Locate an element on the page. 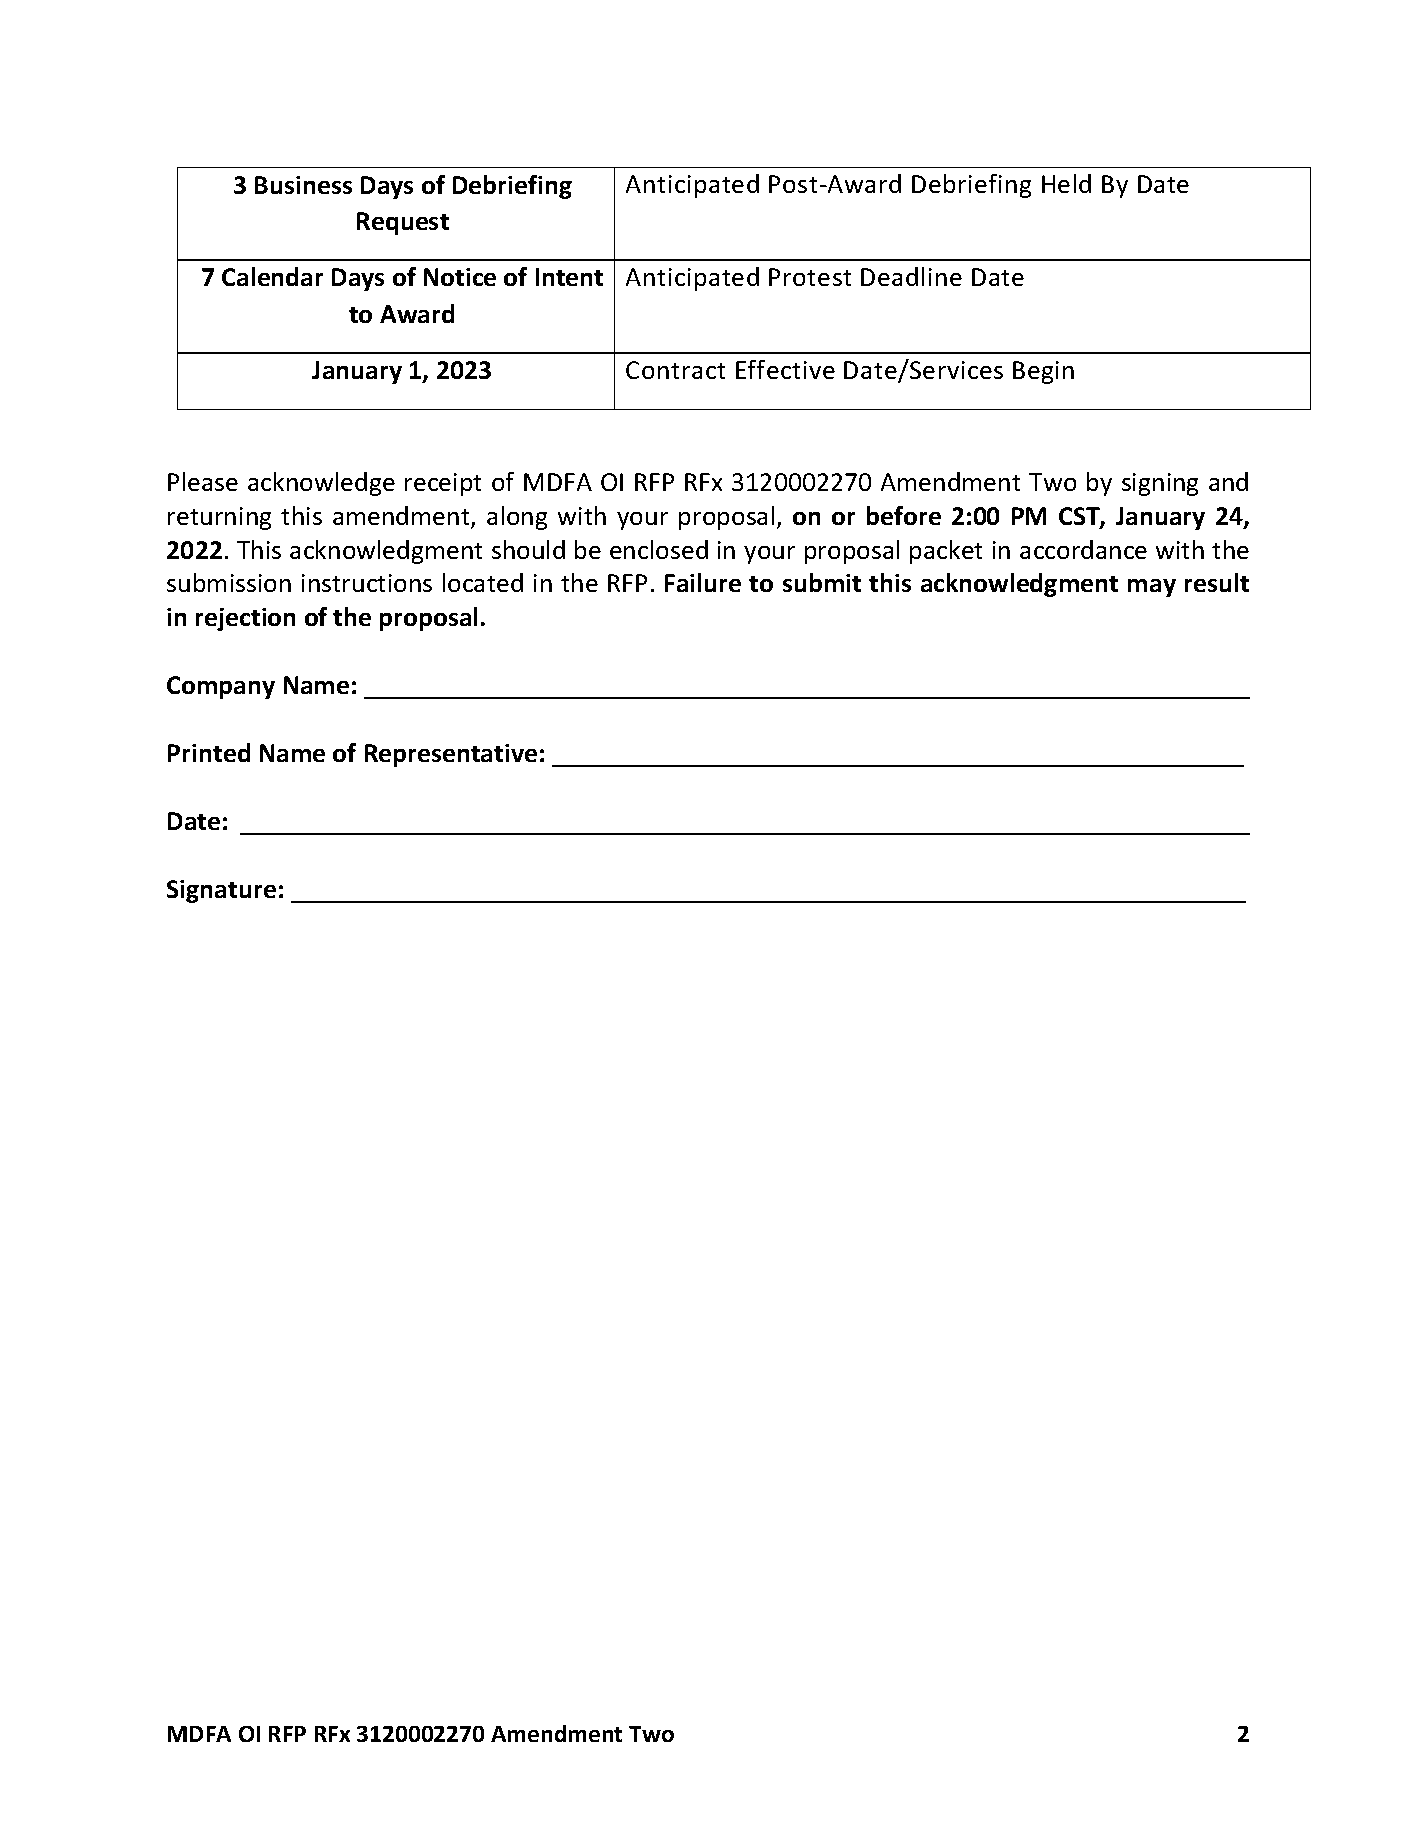 The width and height of the page is (1417, 1833). Signature is located at coordinates (221, 891).
